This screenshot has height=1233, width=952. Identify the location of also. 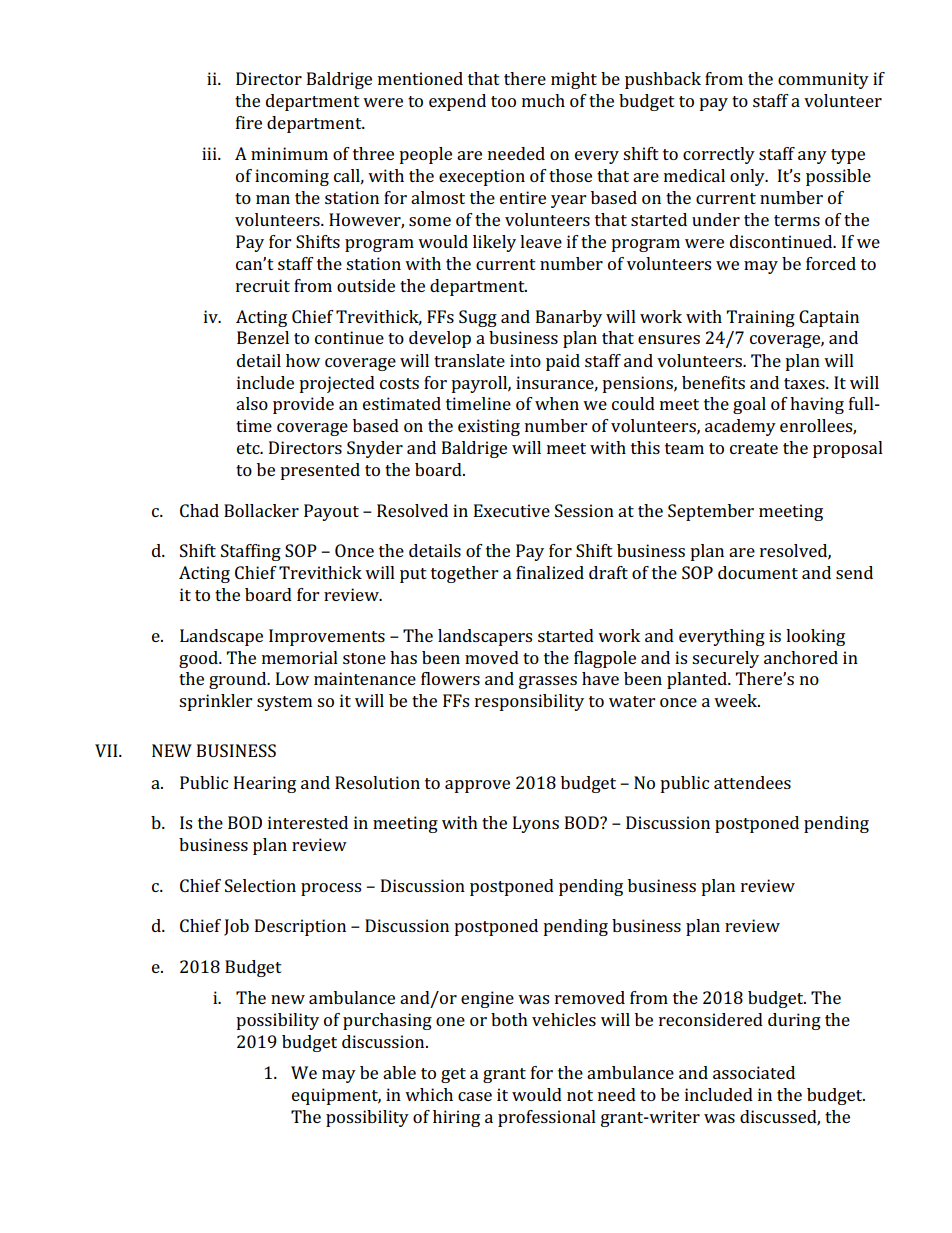
(252, 403).
